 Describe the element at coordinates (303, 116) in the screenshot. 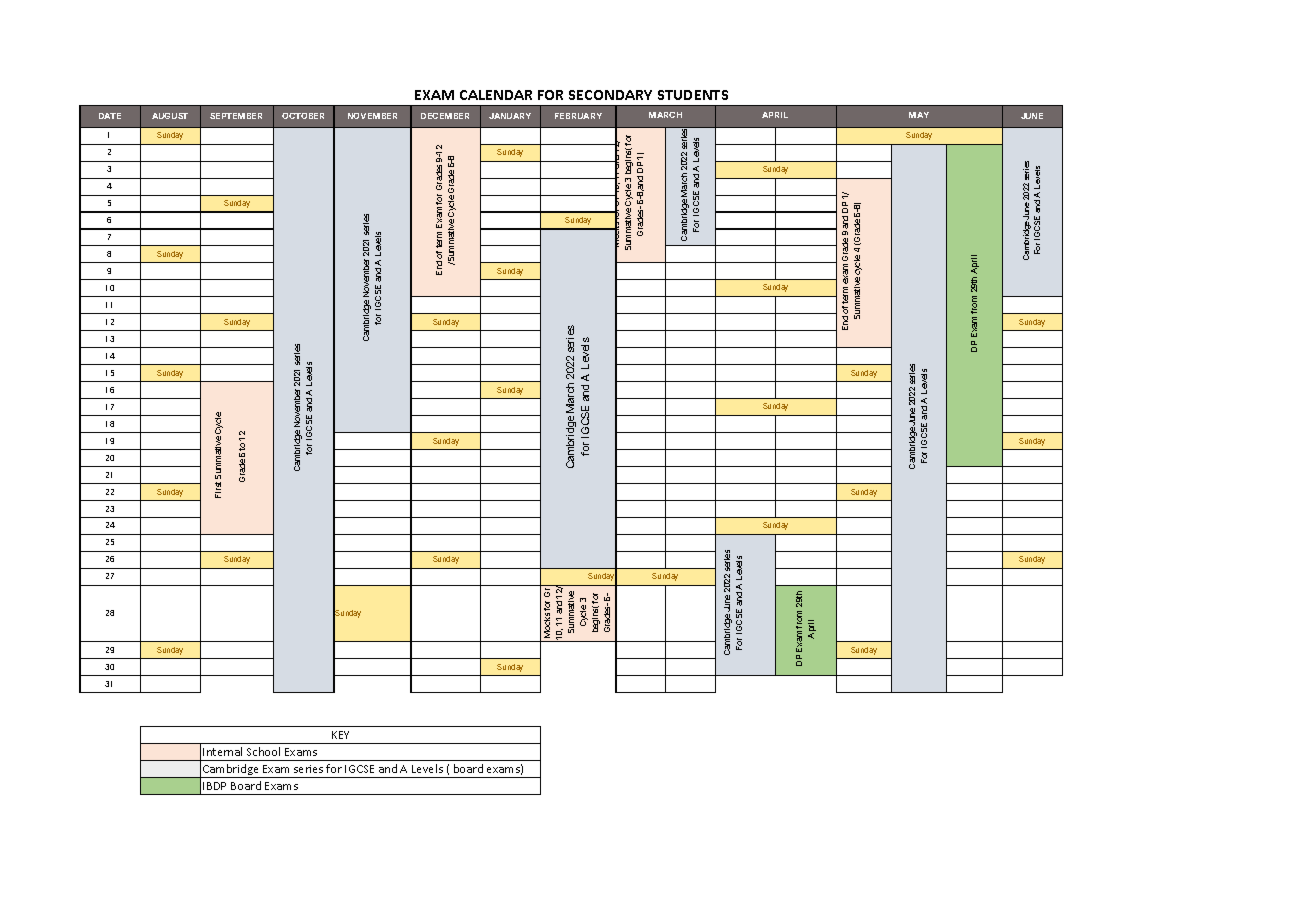

I see `OCTOBER` at that location.
